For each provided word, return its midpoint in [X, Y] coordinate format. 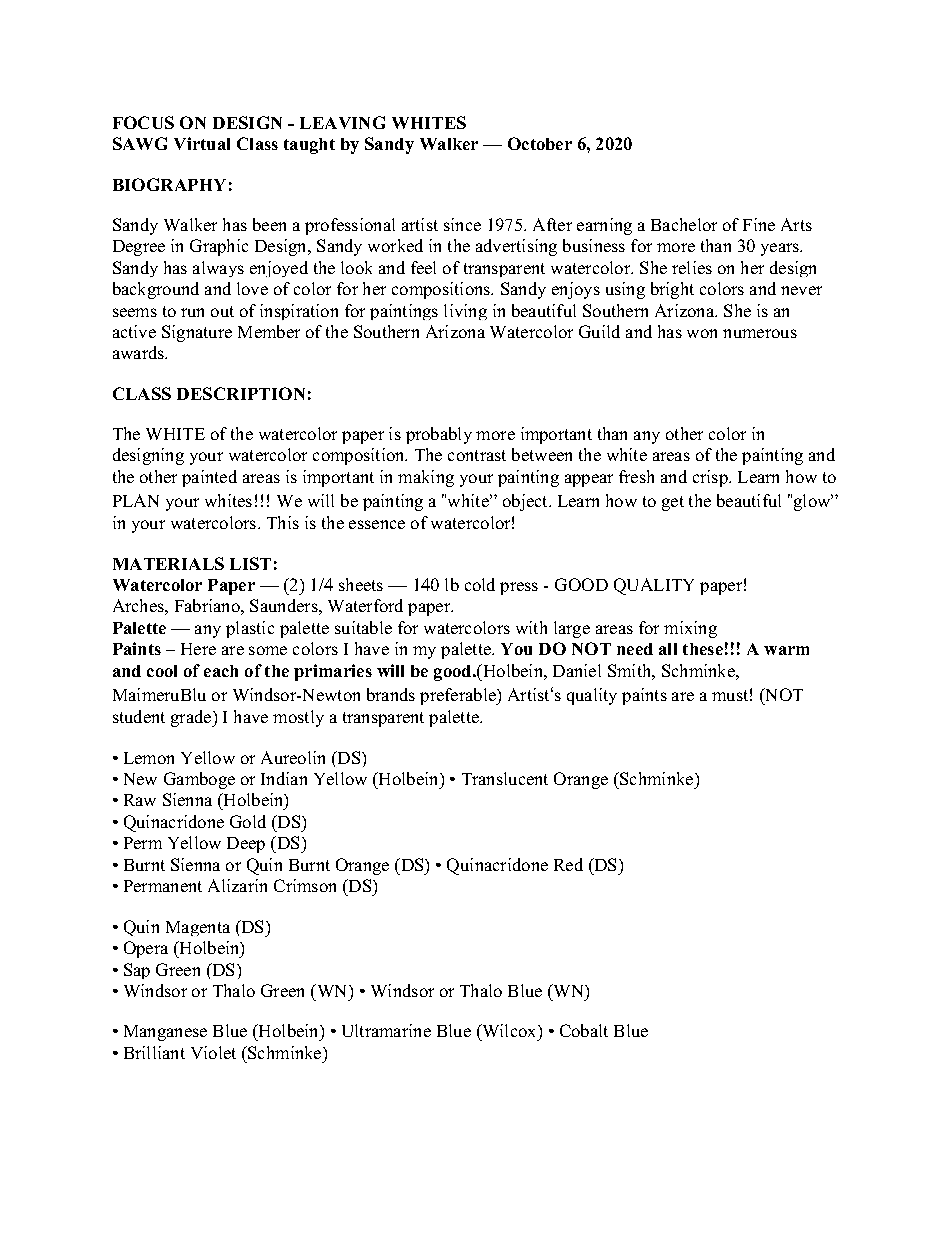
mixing [690, 629]
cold [480, 584]
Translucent [505, 778]
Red [568, 864]
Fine [759, 224]
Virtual [202, 143]
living [465, 312]
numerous [760, 333]
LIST [250, 563]
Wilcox [509, 1030]
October [540, 143]
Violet [213, 1052]
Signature [197, 333]
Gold [248, 821]
